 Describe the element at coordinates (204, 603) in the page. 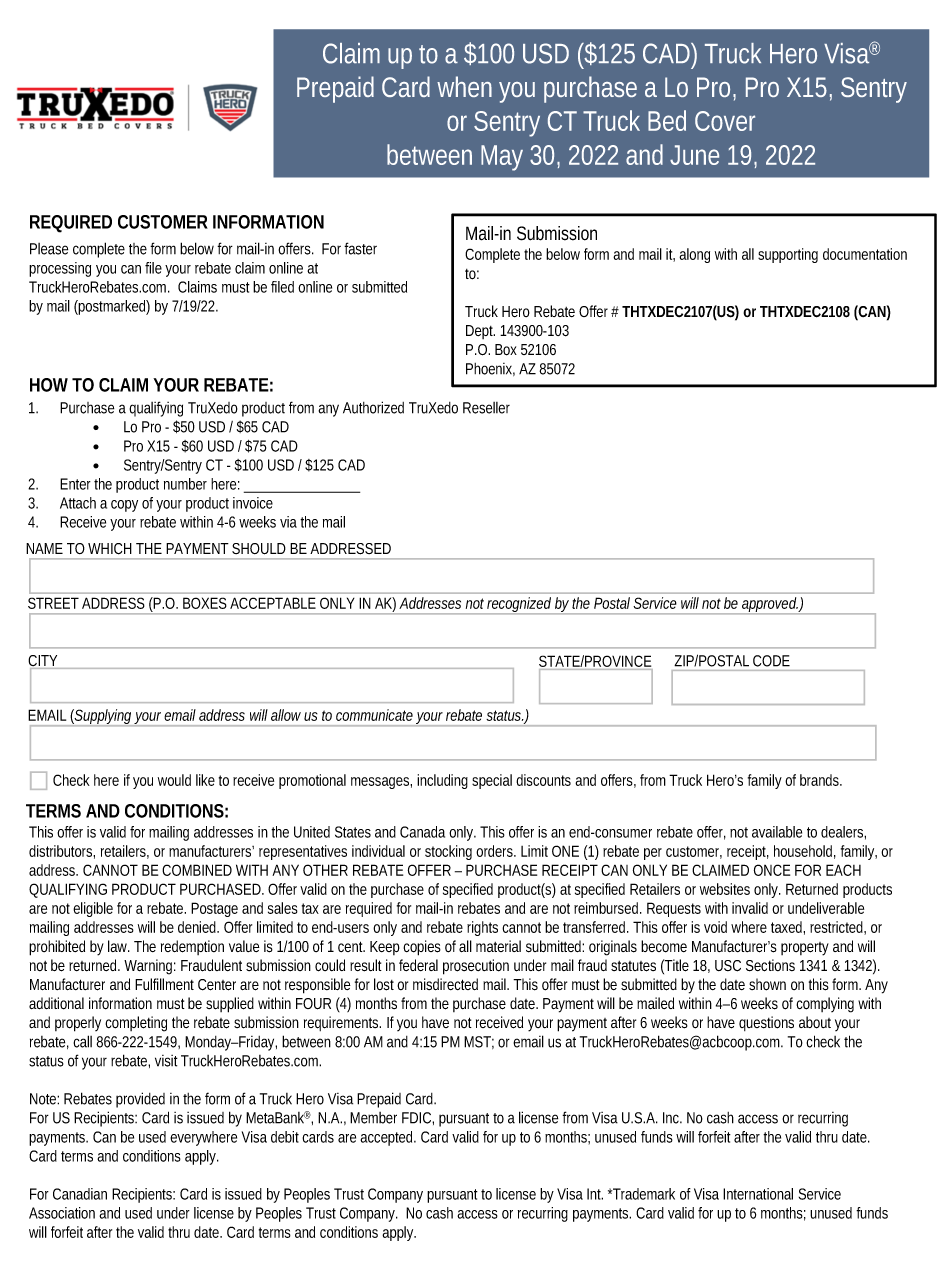

I see `BOXES` at that location.
